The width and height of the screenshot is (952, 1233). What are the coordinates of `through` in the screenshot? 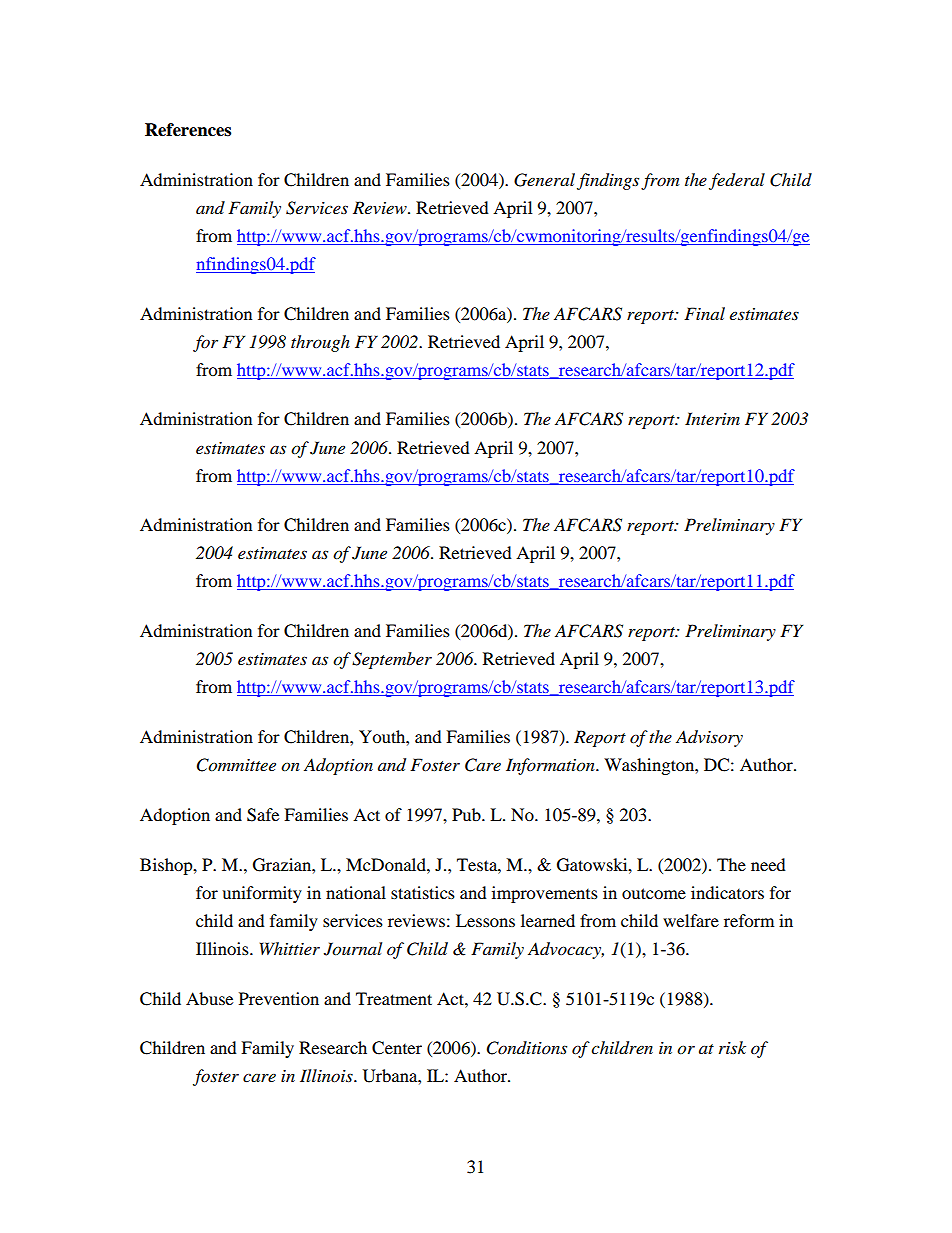 It's located at (320, 343).
